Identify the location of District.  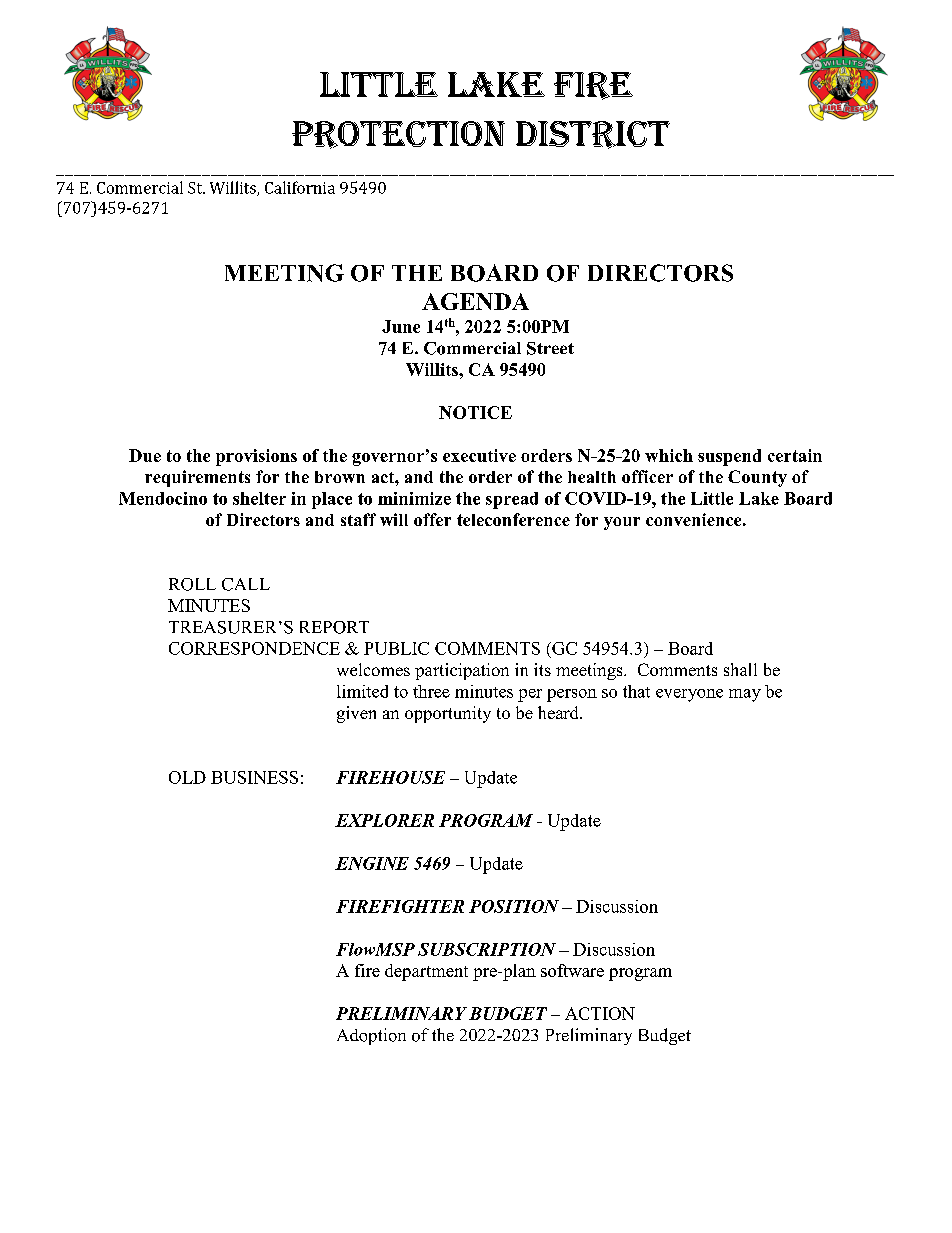
(593, 135).
